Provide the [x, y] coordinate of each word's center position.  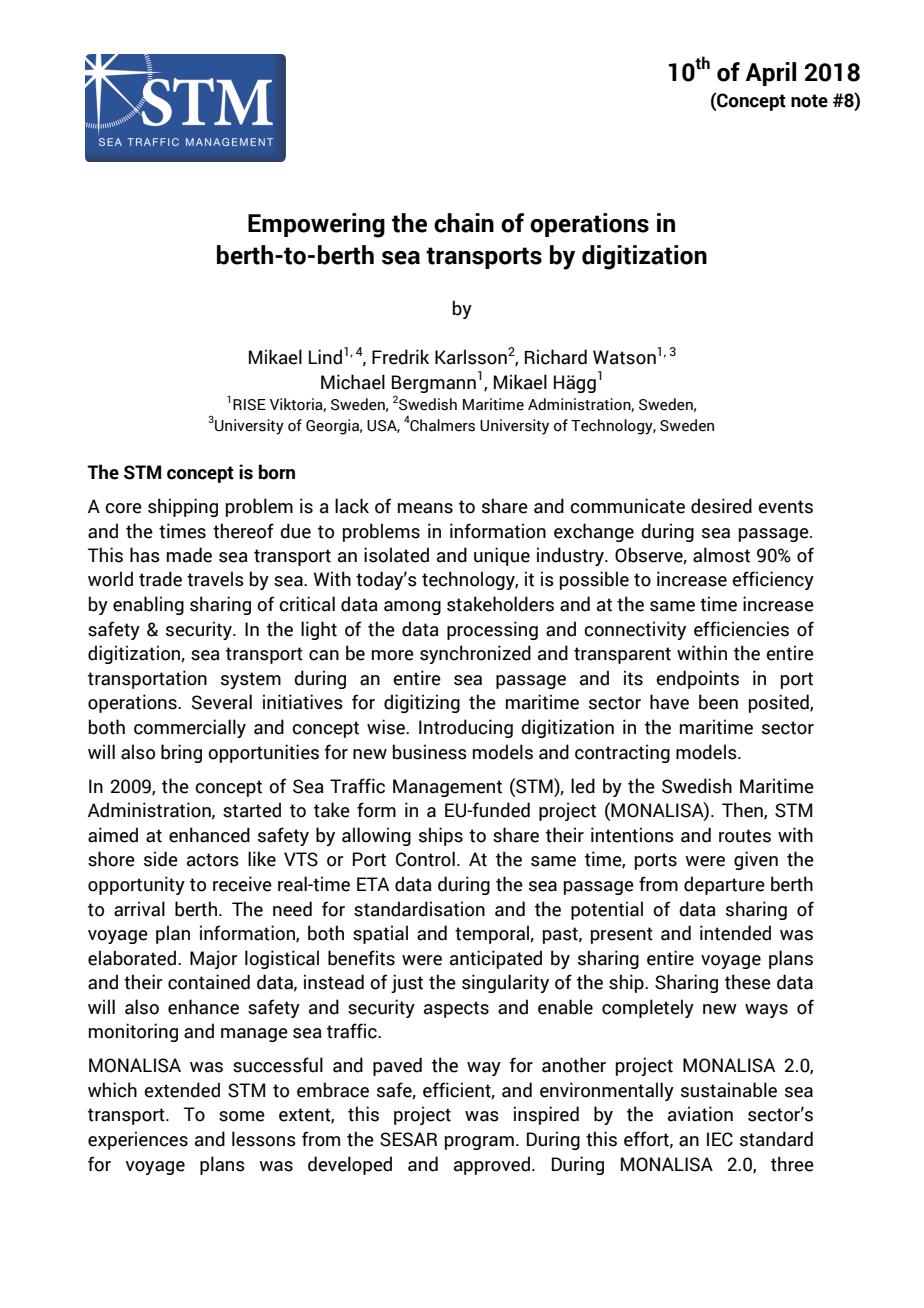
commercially [190, 728]
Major [214, 959]
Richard [556, 357]
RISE [249, 405]
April [771, 74]
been [718, 702]
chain [464, 223]
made [189, 555]
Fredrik [400, 357]
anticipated [496, 959]
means [425, 508]
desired [721, 506]
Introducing [466, 728]
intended [735, 933]
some [242, 1116]
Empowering [316, 225]
